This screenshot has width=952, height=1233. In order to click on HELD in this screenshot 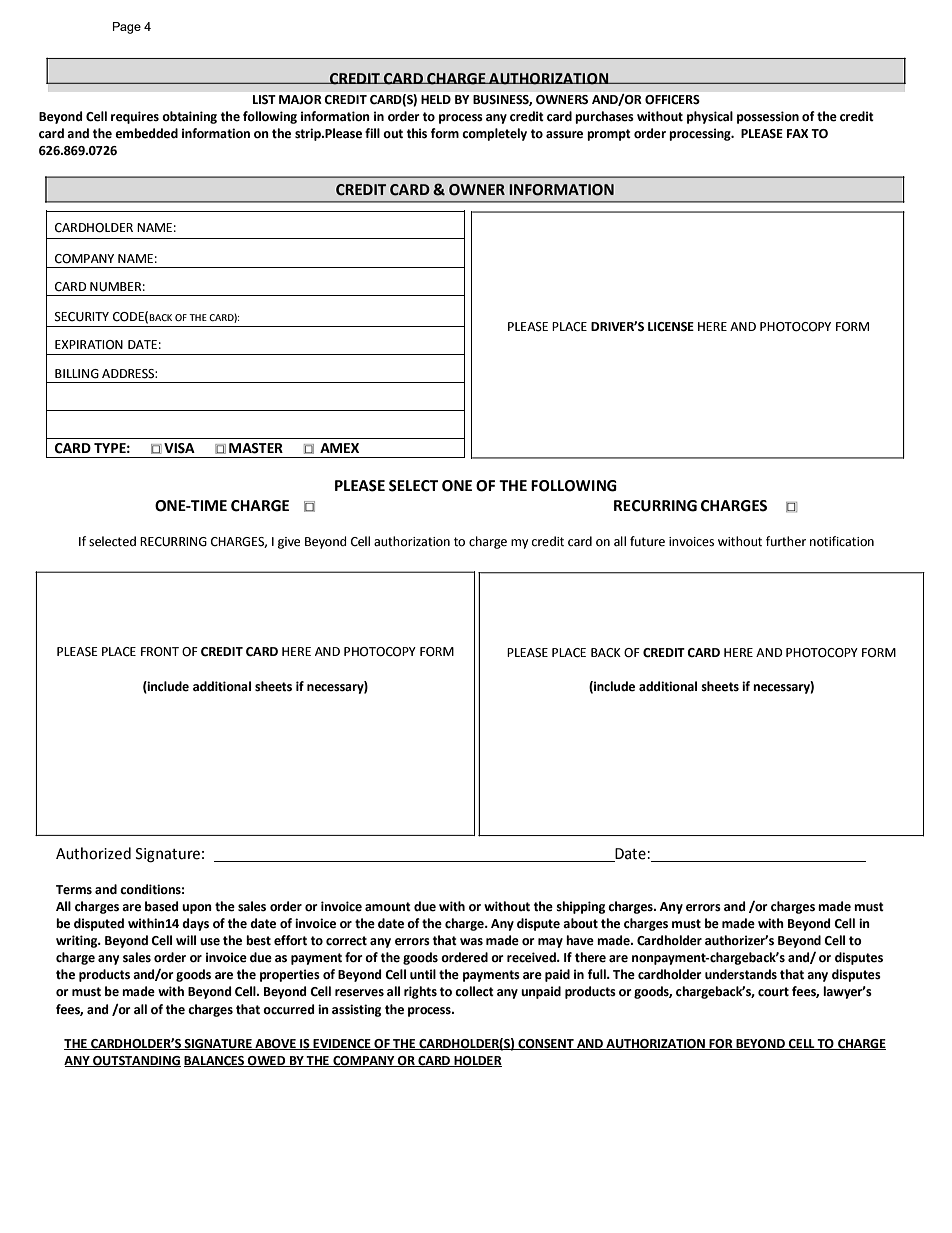, I will do `click(436, 99)`.
